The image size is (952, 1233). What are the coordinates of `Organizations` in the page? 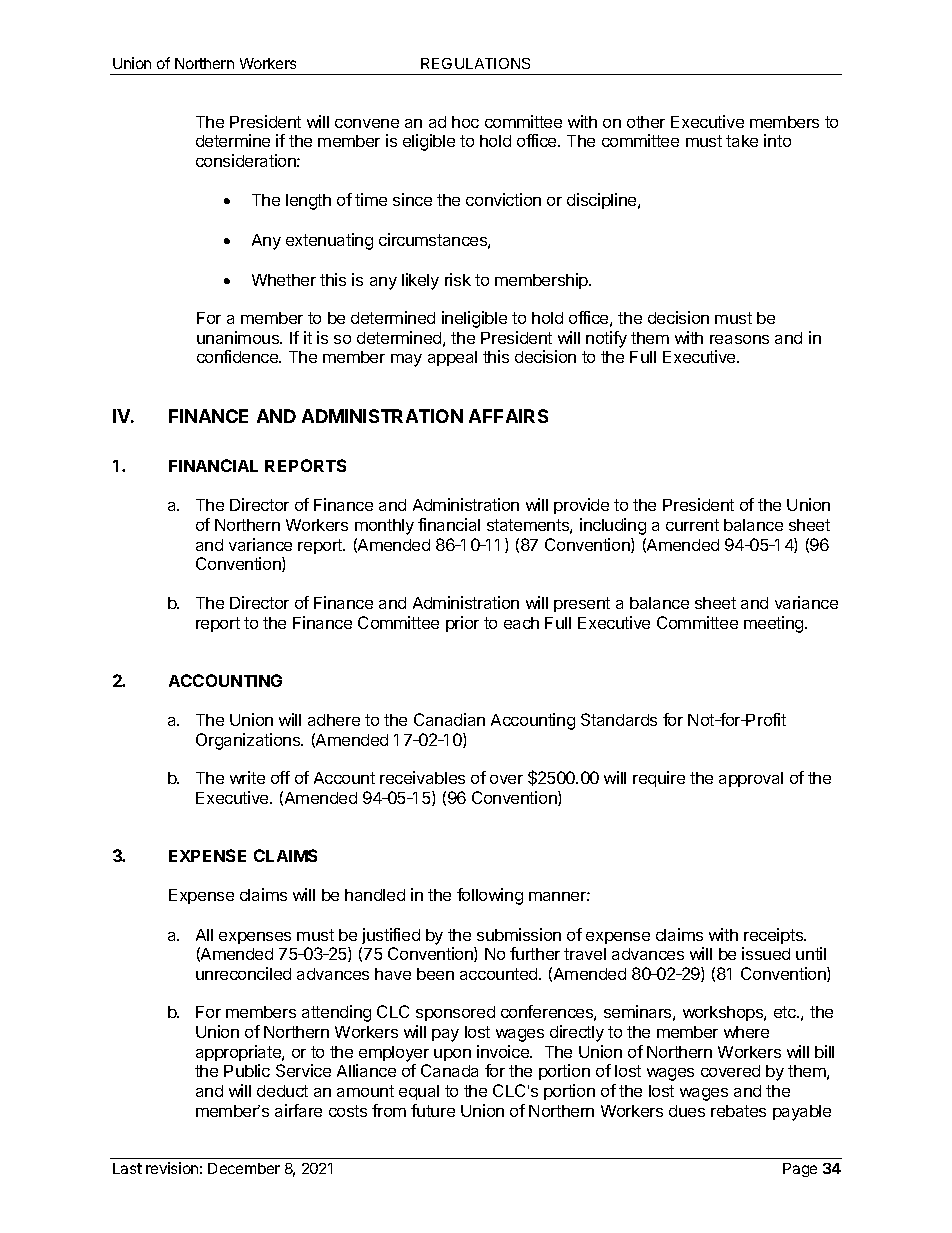 It's located at (249, 741).
